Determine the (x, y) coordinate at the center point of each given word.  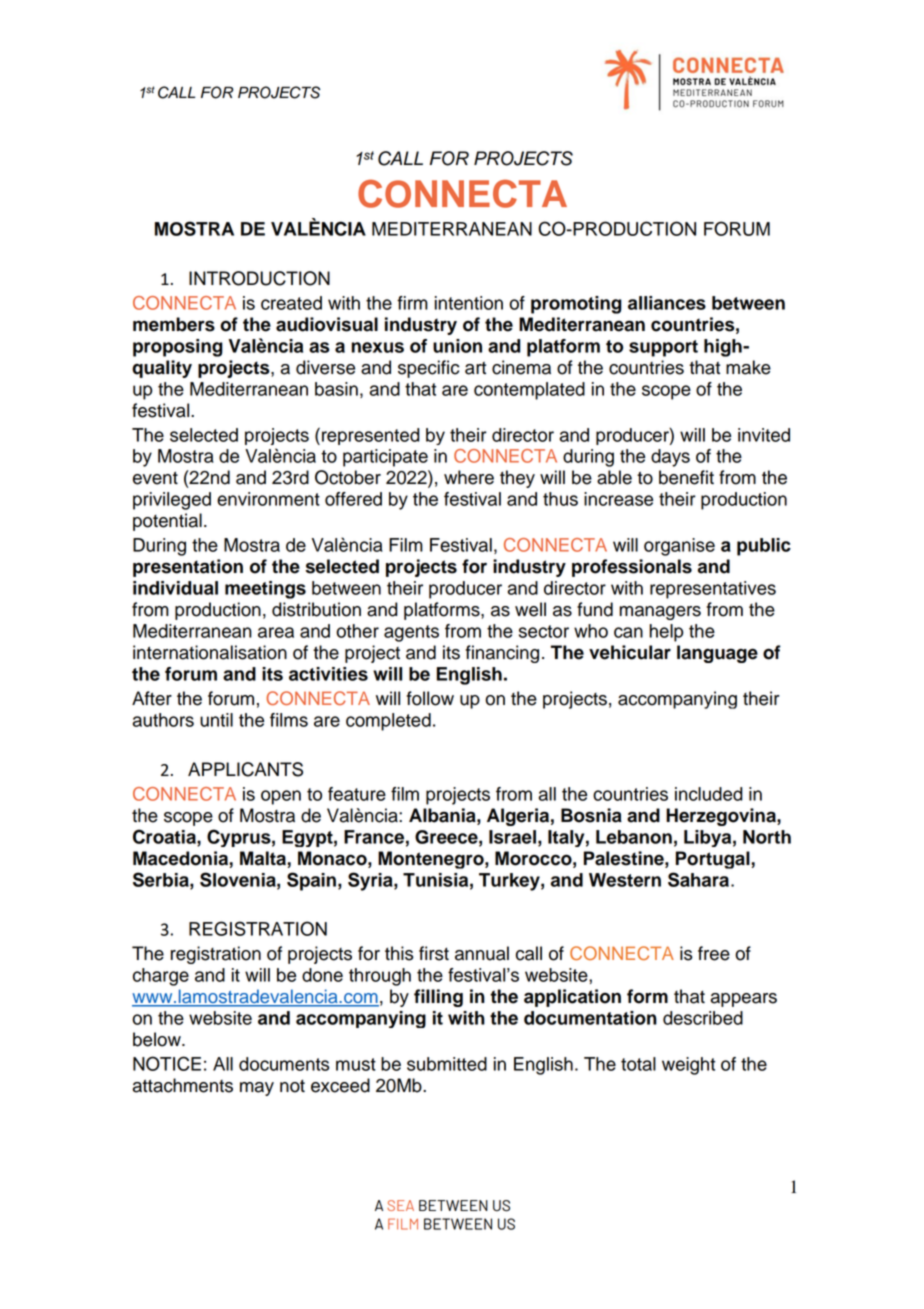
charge (161, 977)
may (257, 1089)
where (469, 477)
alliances (667, 303)
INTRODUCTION (259, 278)
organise (679, 547)
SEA (400, 1205)
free (714, 953)
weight (688, 1066)
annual (482, 953)
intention (469, 303)
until (216, 720)
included (709, 794)
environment (268, 499)
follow (430, 698)
